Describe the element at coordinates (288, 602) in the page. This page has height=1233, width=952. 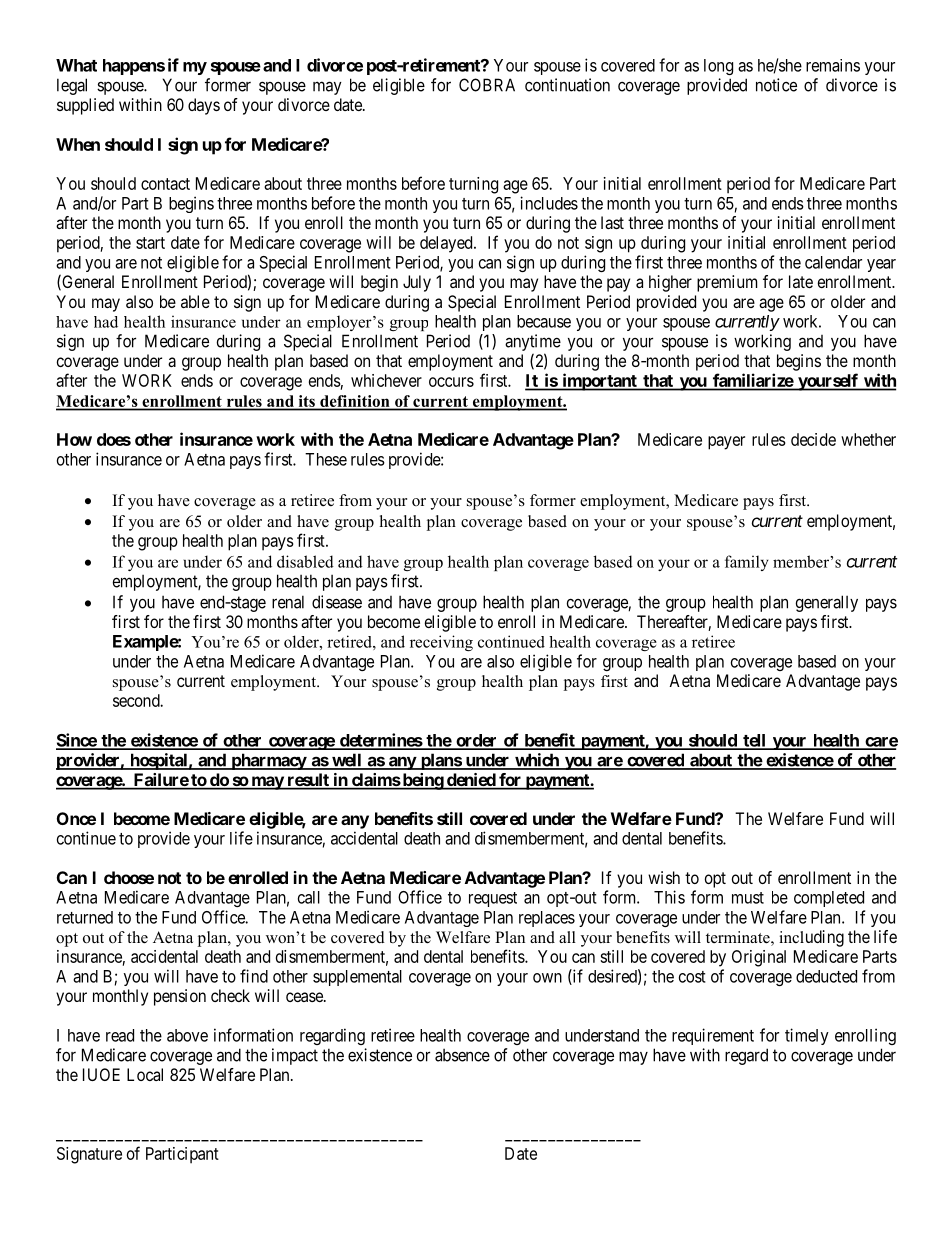
I see `renal` at that location.
